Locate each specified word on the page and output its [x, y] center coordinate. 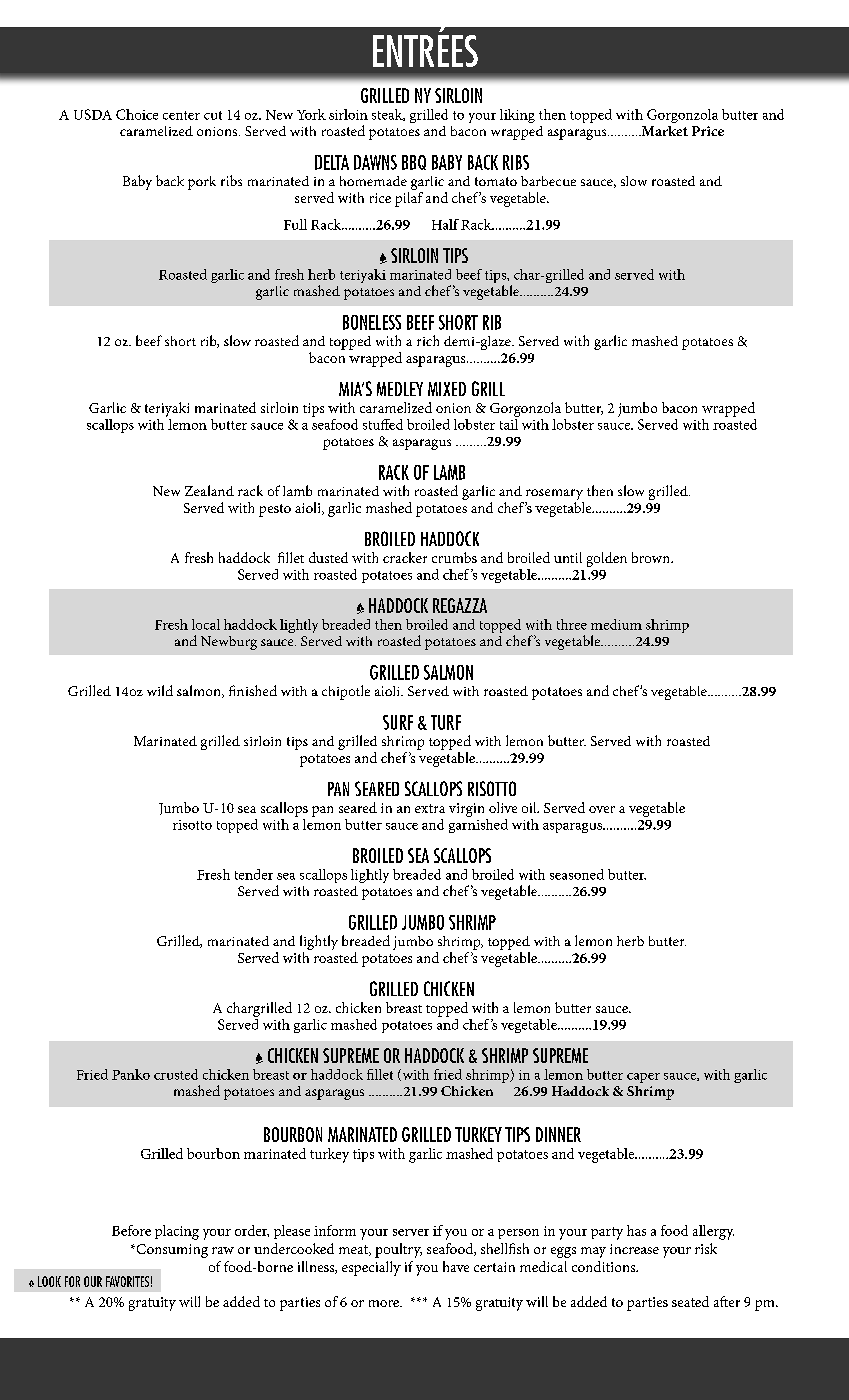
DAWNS [375, 162]
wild [160, 690]
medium [616, 624]
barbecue [548, 181]
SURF [398, 722]
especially [371, 1268]
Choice [137, 114]
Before [131, 1230]
